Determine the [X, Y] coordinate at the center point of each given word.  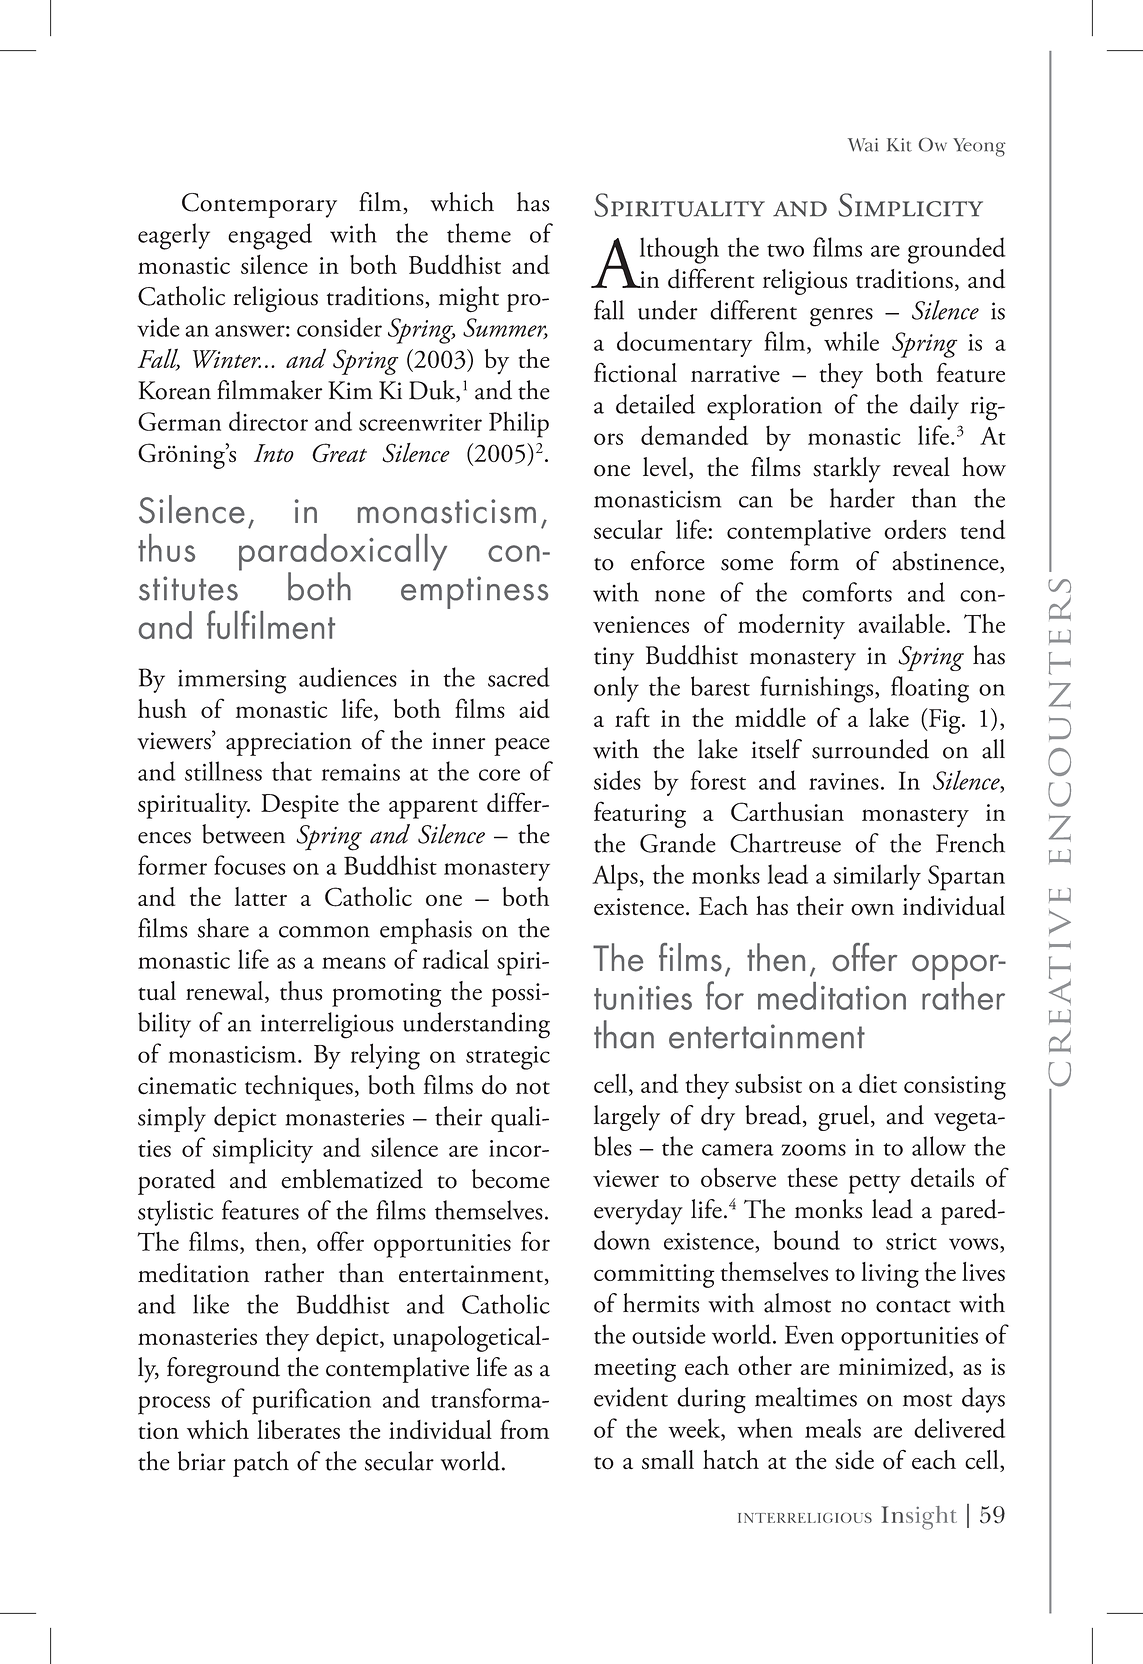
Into [274, 453]
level [666, 468]
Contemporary [259, 205]
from [524, 1429]
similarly [877, 877]
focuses [250, 865]
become [511, 1179]
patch [261, 1464]
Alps [615, 877]
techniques [299, 1088]
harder [862, 498]
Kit [899, 145]
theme [479, 233]
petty [875, 1184]
